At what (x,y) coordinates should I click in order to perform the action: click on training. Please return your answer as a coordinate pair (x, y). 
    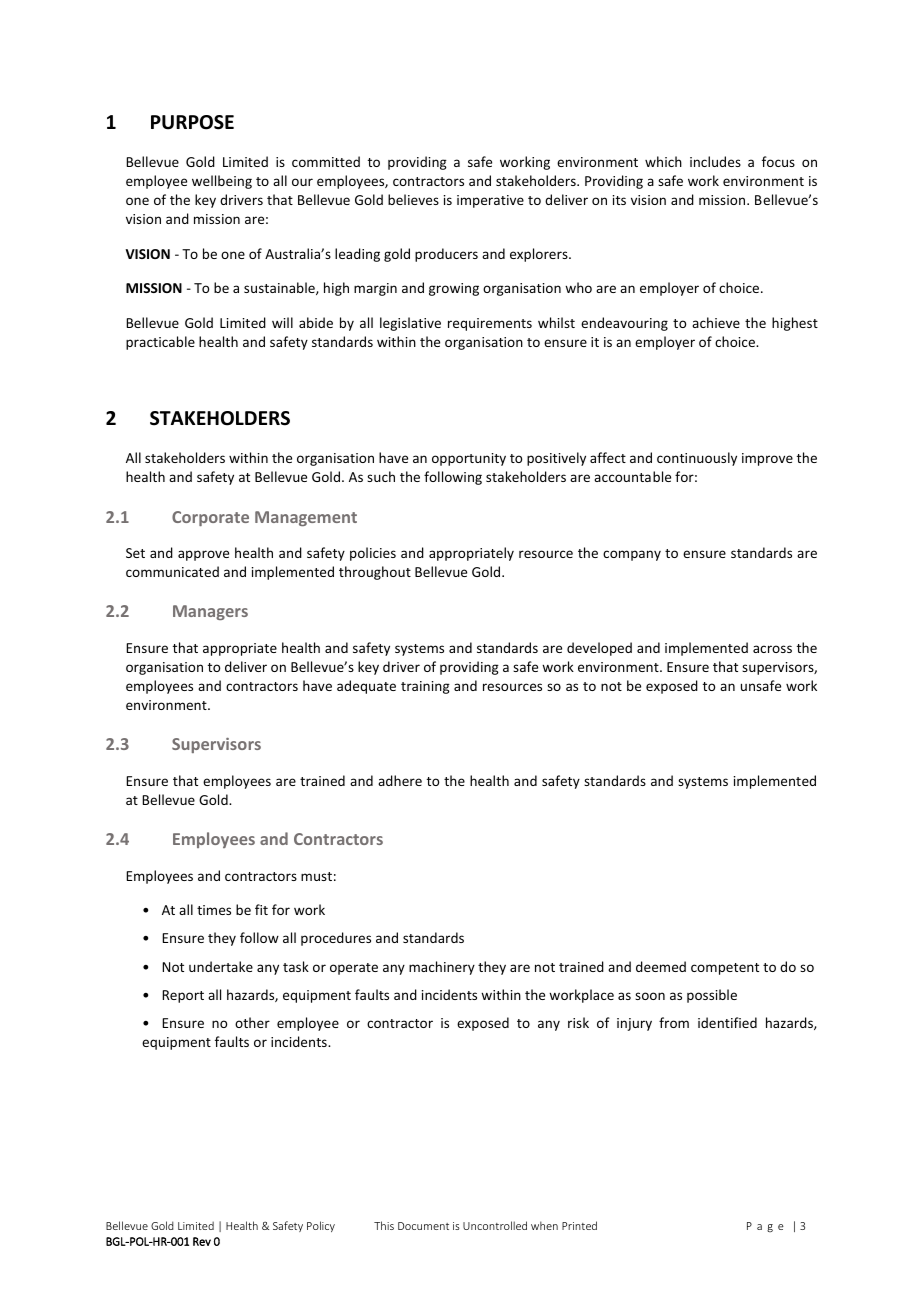
    Looking at the image, I should click on (425, 687).
